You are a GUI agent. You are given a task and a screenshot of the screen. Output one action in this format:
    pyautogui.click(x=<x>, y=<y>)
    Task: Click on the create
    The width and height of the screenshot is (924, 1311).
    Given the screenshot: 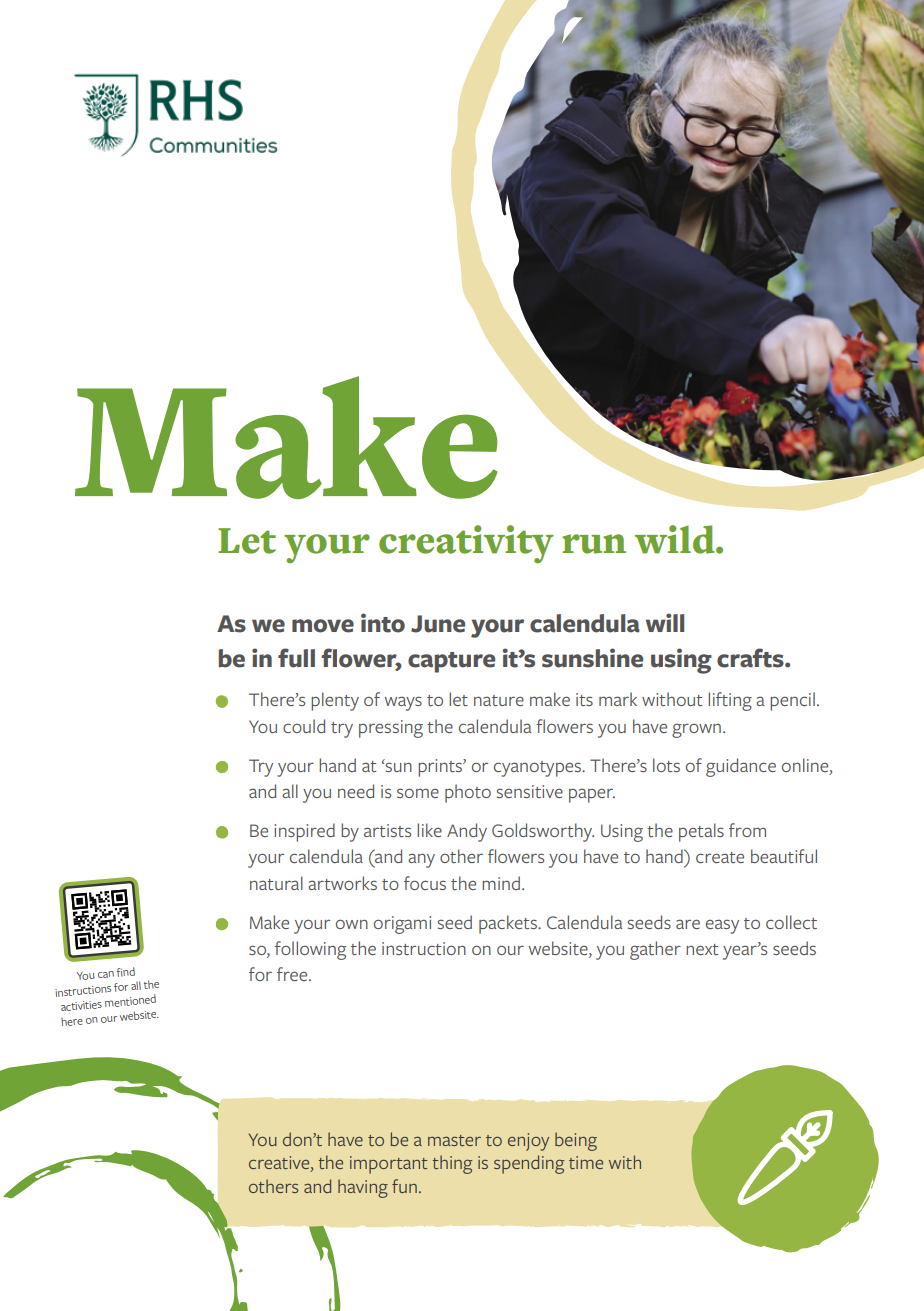 What is the action you would take?
    pyautogui.click(x=720, y=857)
